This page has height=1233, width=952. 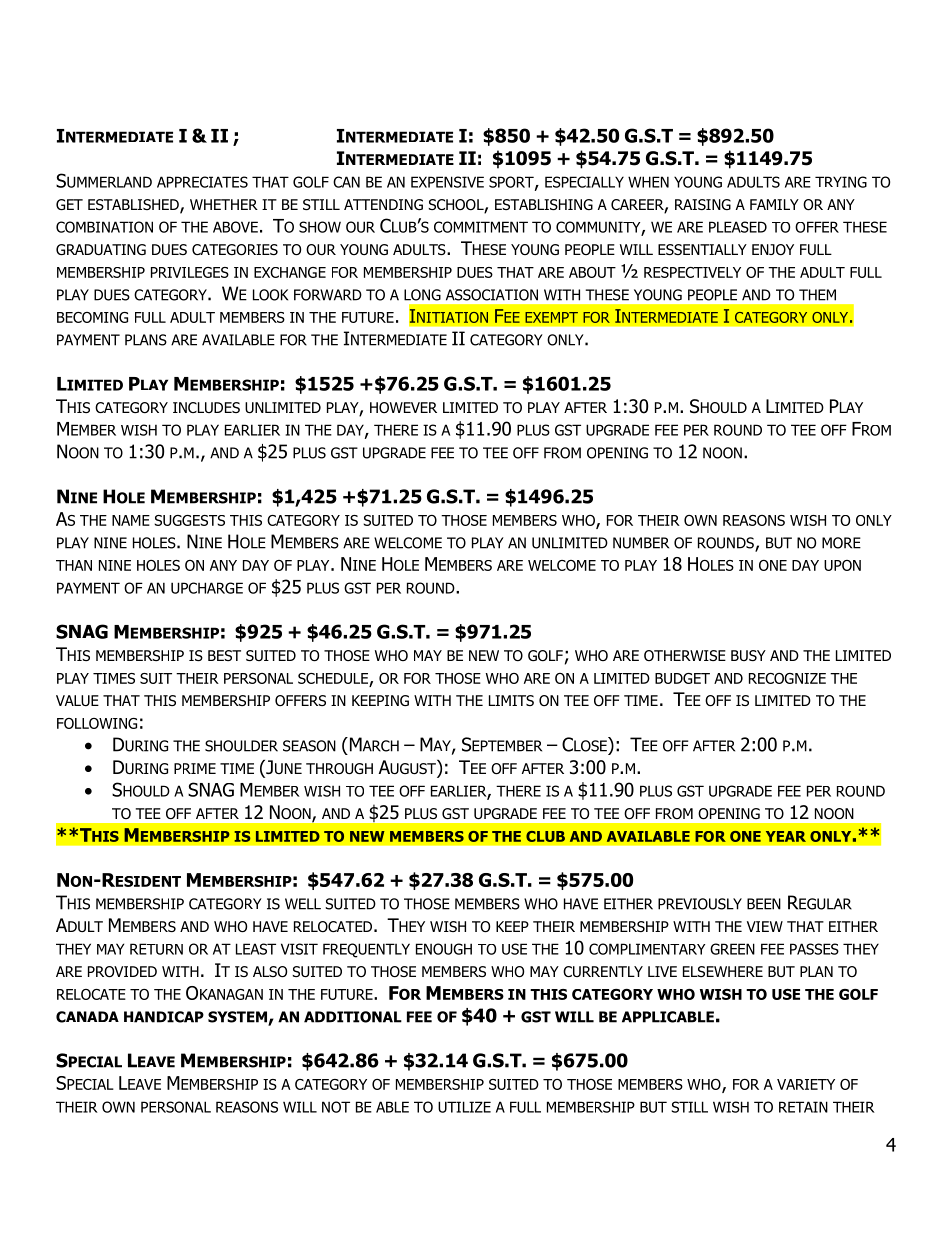 What do you see at coordinates (511, 700) in the page?
I see `LIMITS` at bounding box center [511, 700].
